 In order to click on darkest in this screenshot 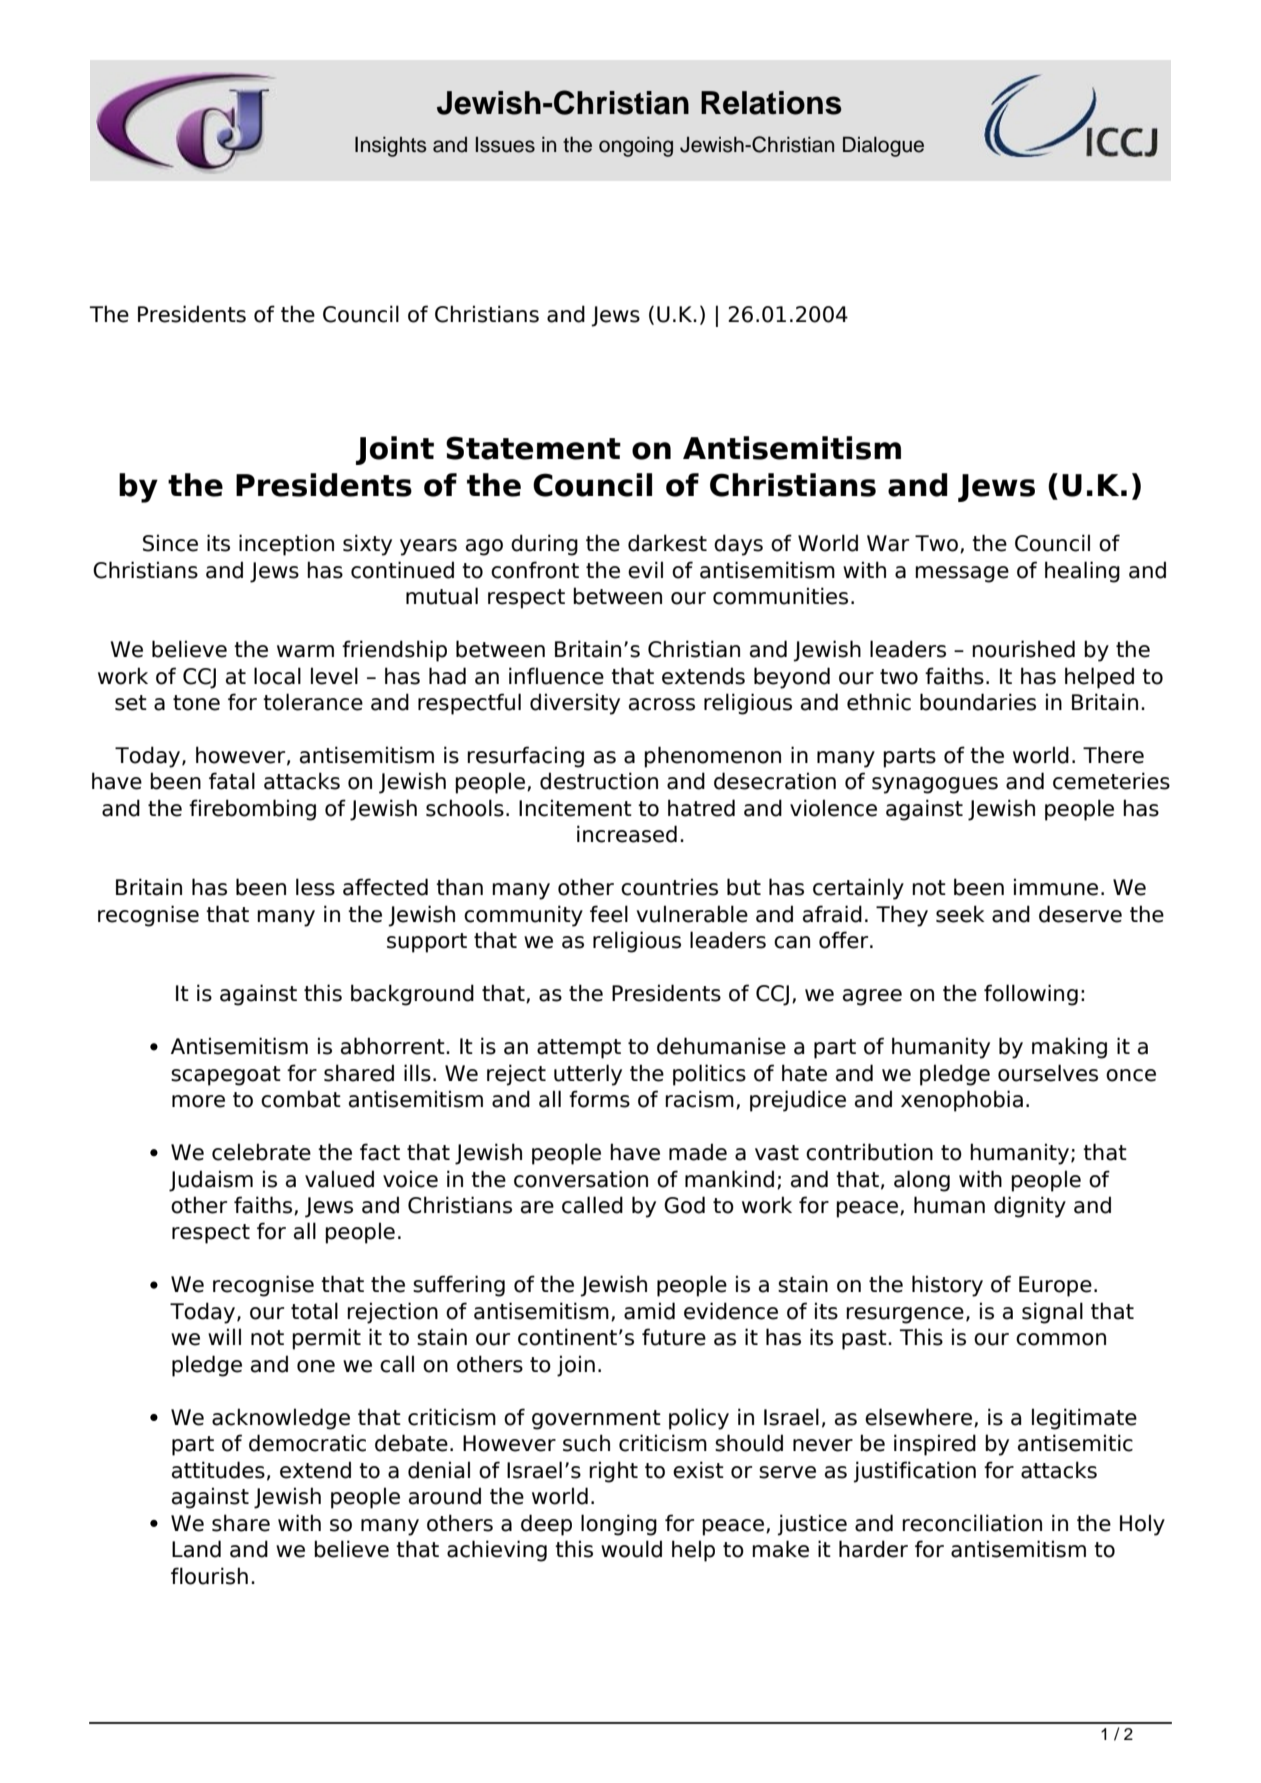, I will do `click(667, 543)`.
